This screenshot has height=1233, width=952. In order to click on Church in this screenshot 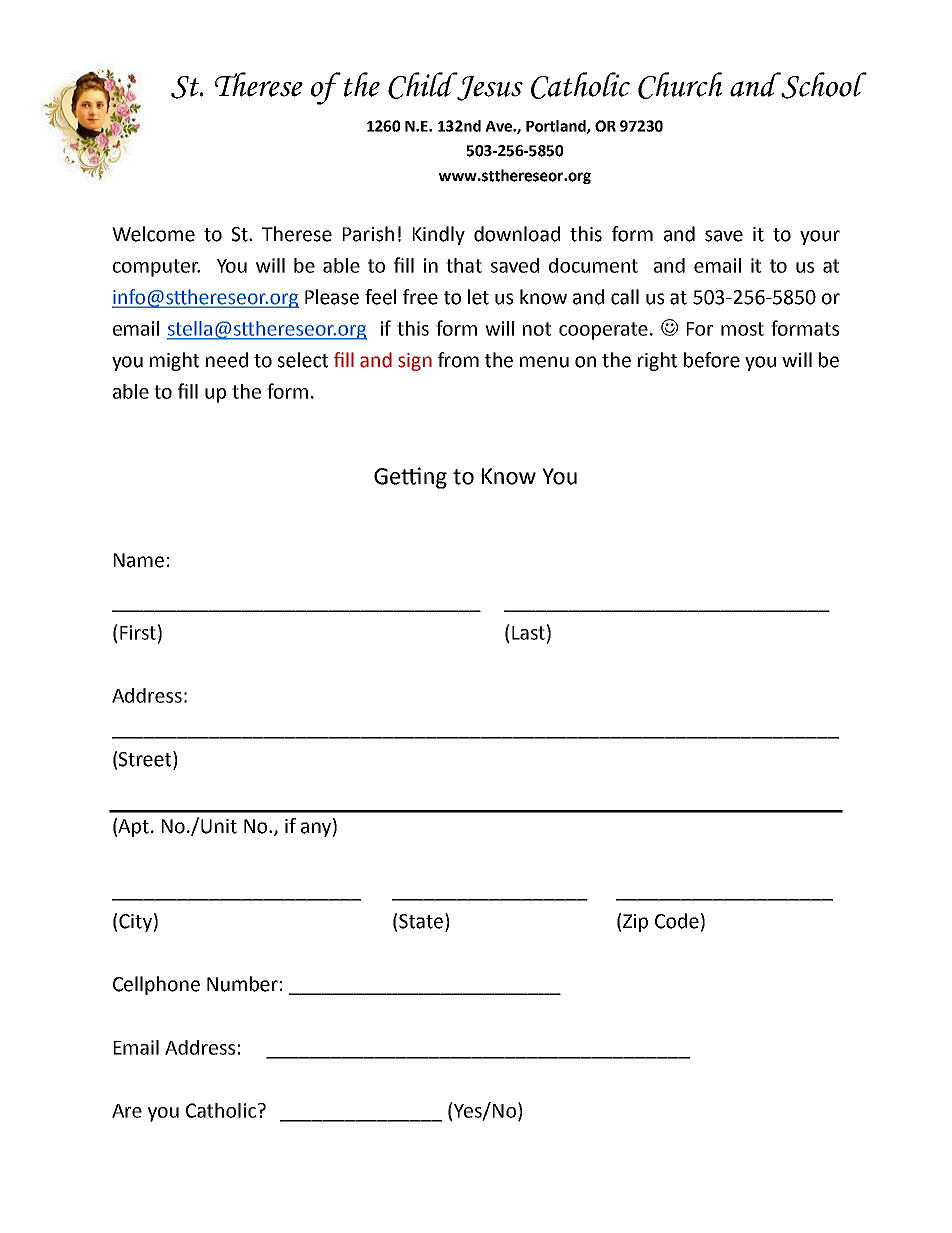, I will do `click(680, 85)`.
